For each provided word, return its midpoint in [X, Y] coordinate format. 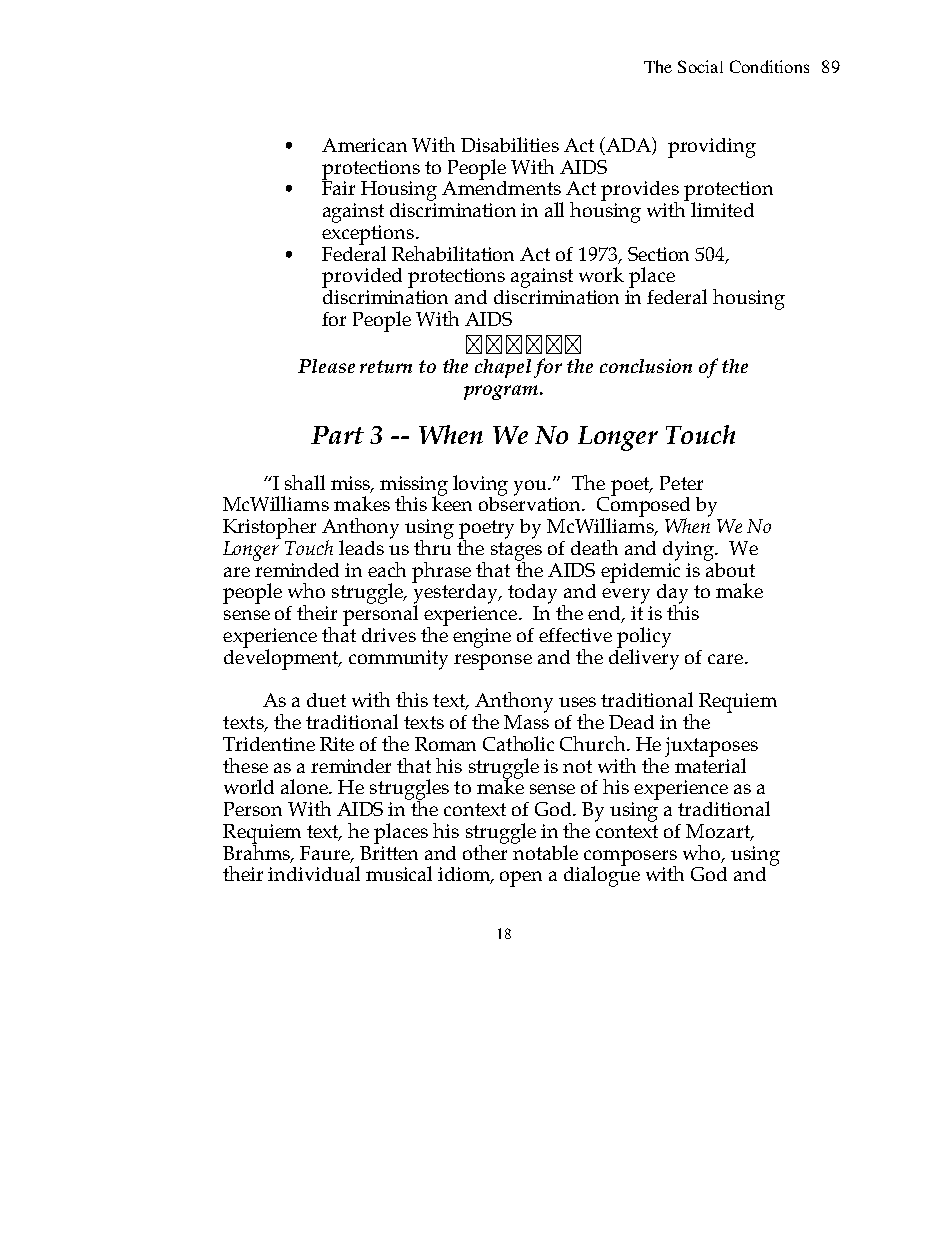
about [730, 568]
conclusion [646, 366]
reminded [296, 568]
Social [700, 66]
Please [326, 366]
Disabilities [510, 144]
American [364, 145]
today [532, 594]
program [502, 392]
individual [314, 873]
